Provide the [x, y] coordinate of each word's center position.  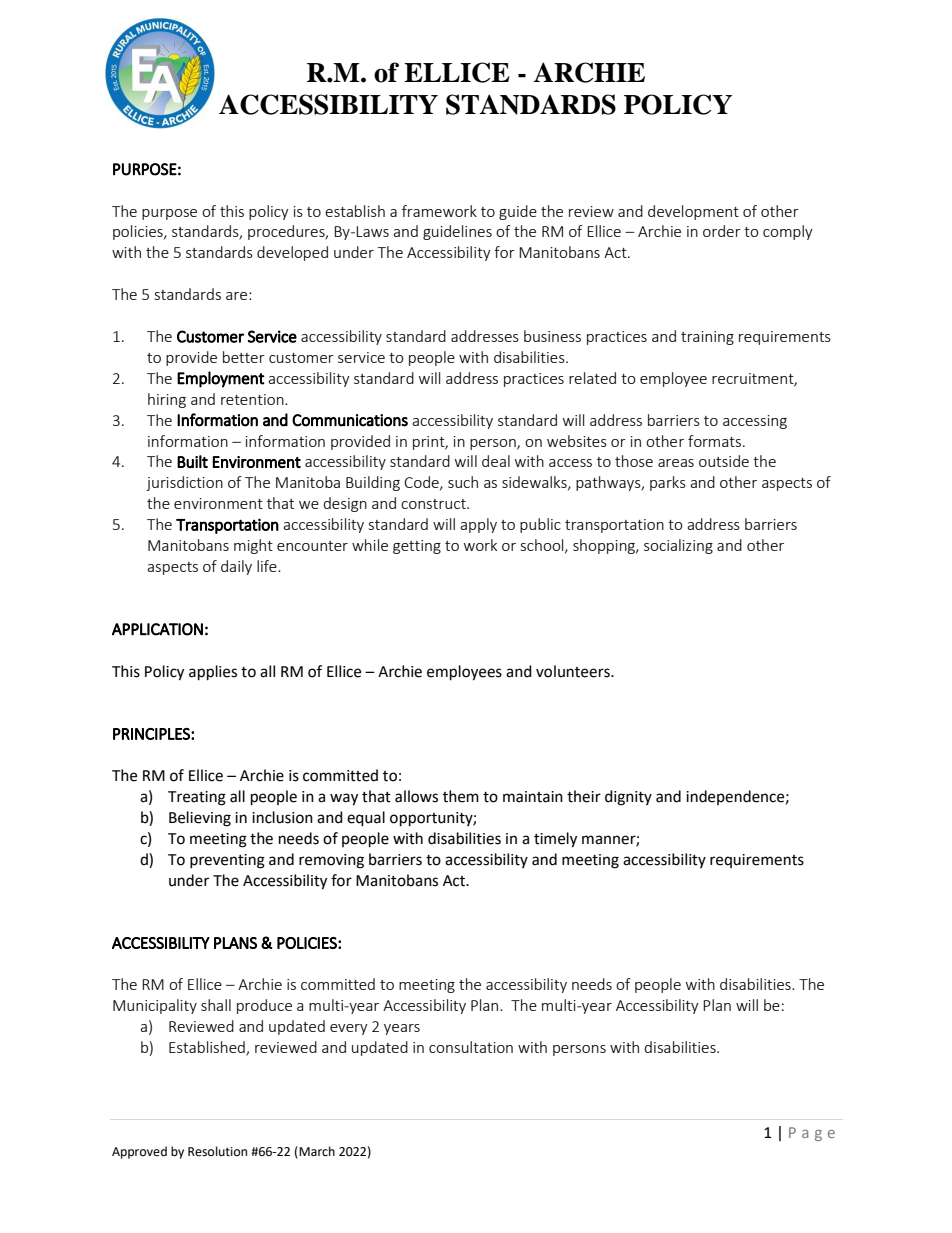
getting [417, 547]
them [461, 796]
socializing [678, 546]
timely [555, 840]
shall [216, 1005]
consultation [471, 1047]
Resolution [217, 1151]
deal [496, 461]
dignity [628, 798]
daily [236, 567]
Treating [197, 798]
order [722, 231]
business [552, 336]
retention [253, 399]
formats [716, 441]
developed [292, 253]
